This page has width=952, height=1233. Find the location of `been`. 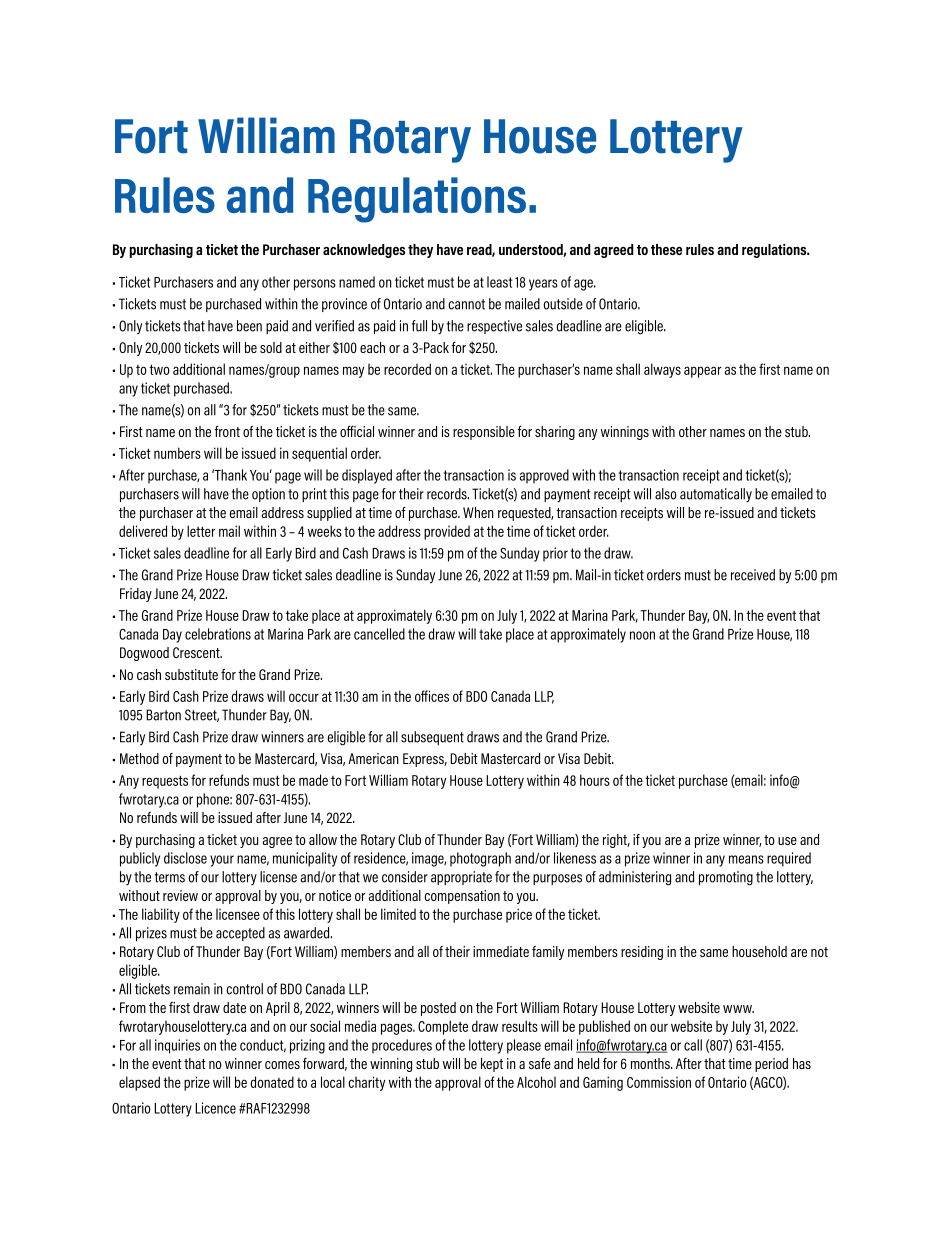

been is located at coordinates (249, 326).
